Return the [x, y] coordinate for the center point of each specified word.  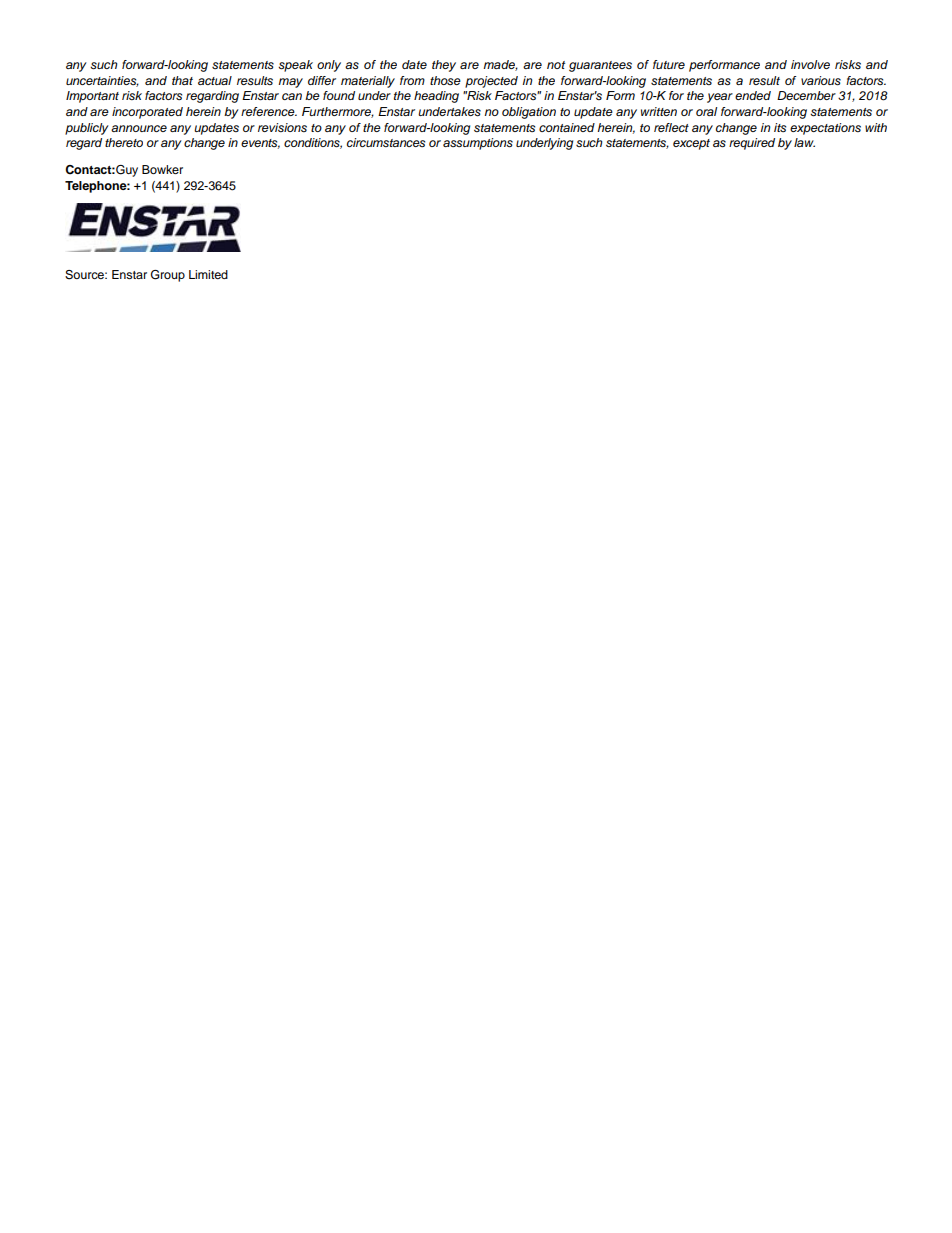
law [804, 142]
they [444, 66]
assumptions [478, 144]
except [691, 144]
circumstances [386, 142]
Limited [208, 274]
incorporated [147, 113]
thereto [124, 142]
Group [168, 276]
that [182, 80]
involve [810, 64]
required [752, 144]
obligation [529, 113]
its [780, 127]
